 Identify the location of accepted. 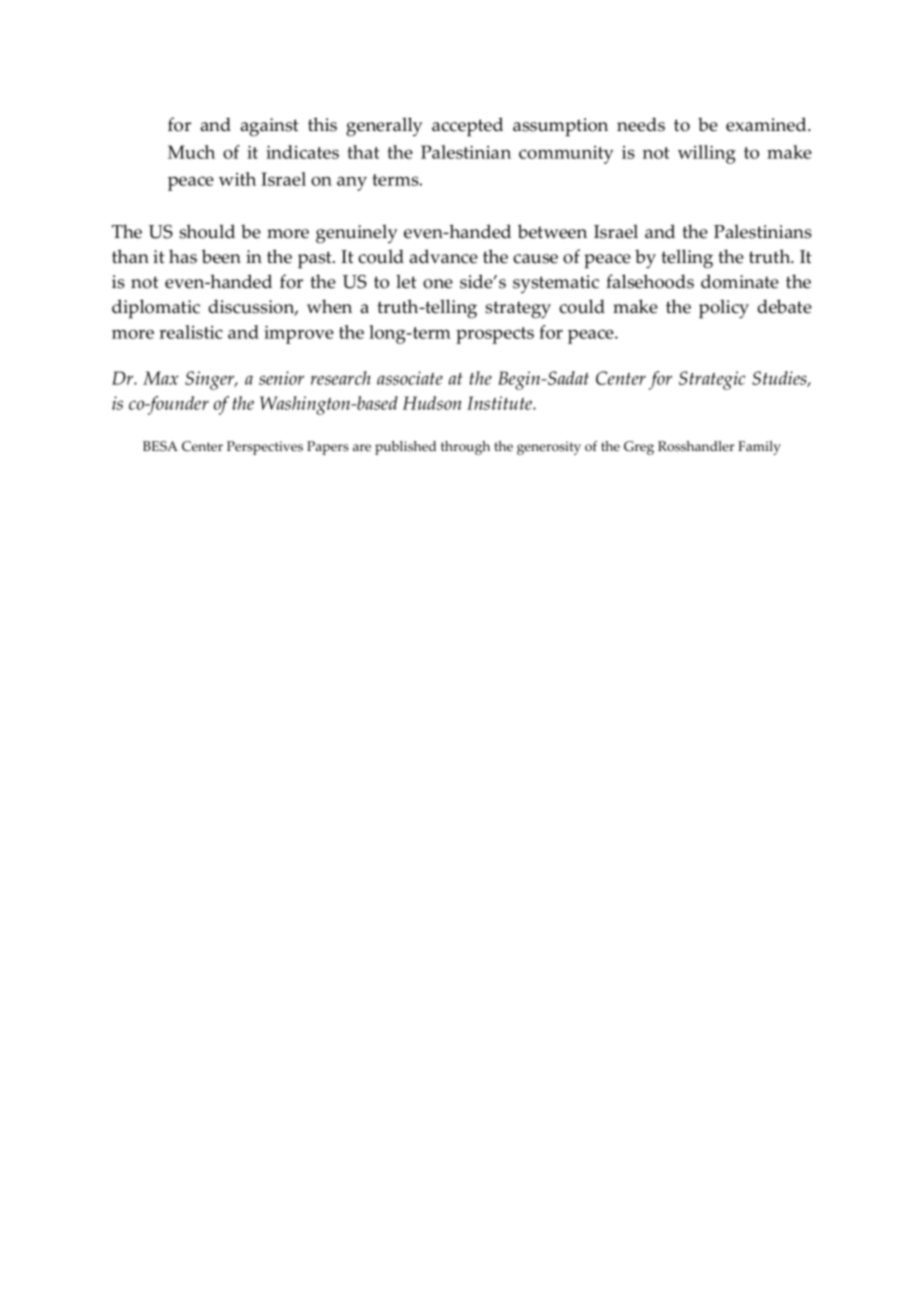
(467, 127).
